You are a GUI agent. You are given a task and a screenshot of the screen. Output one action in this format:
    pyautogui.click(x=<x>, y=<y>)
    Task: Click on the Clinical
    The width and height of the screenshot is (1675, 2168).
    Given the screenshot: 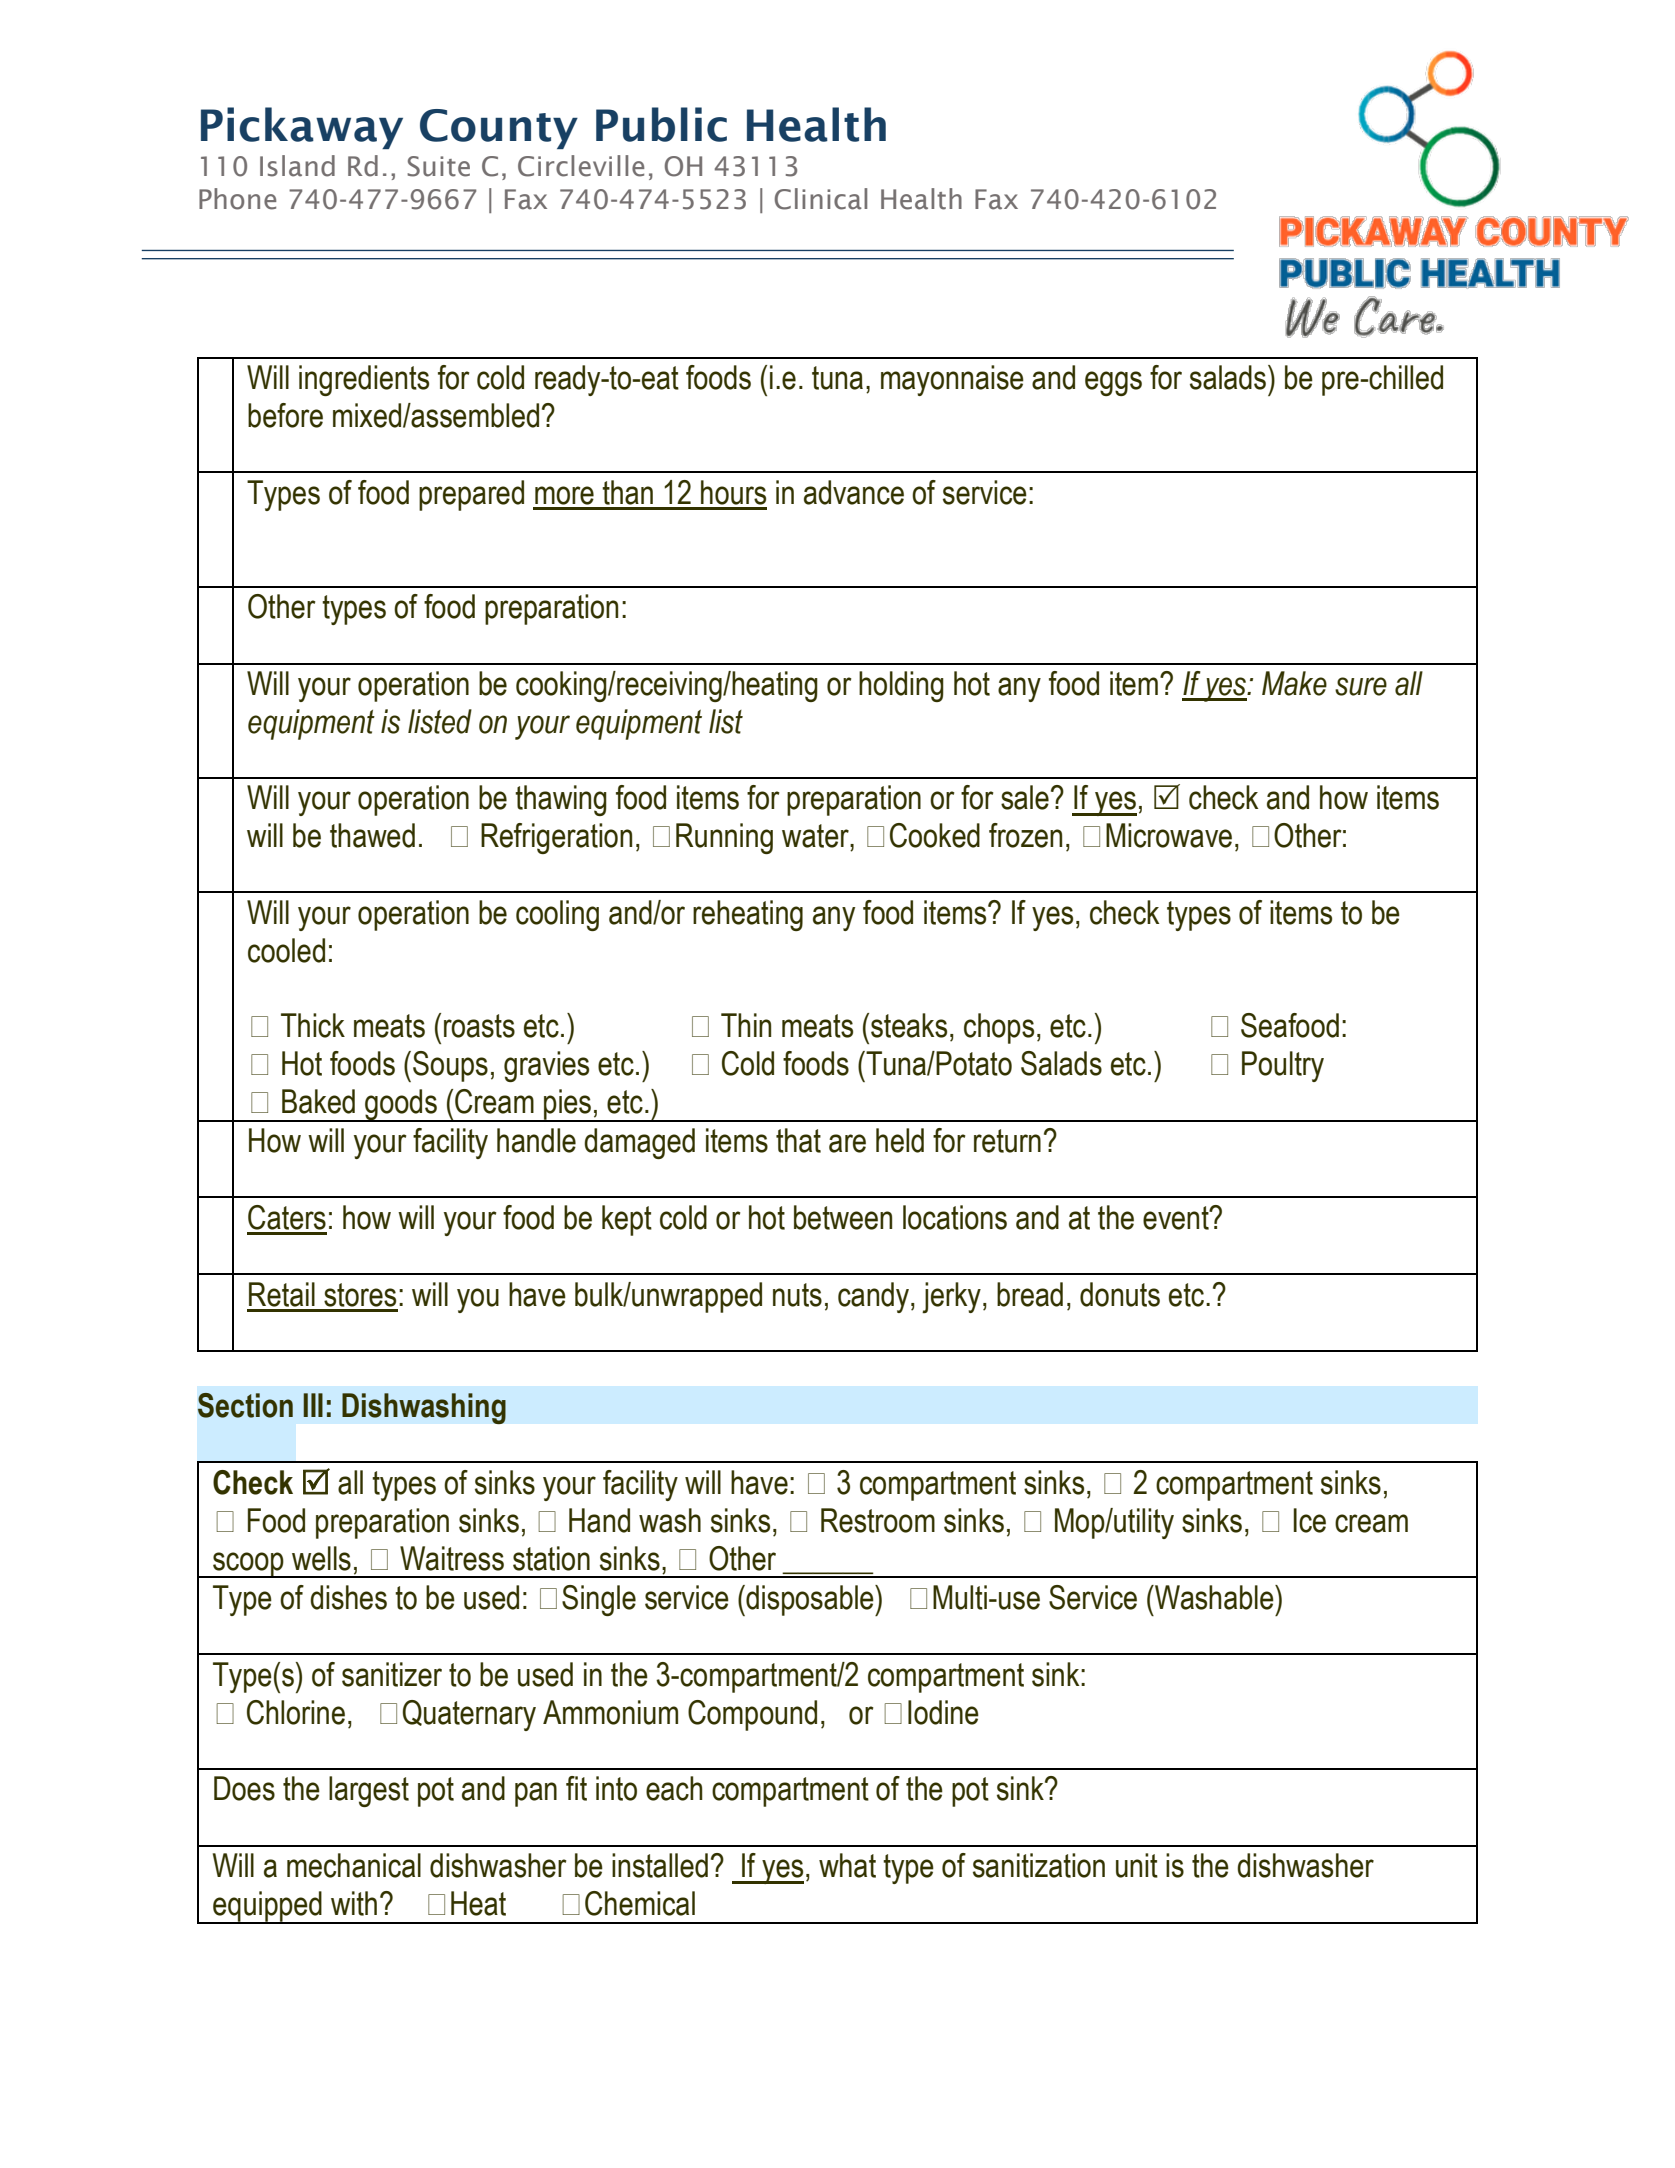 What is the action you would take?
    pyautogui.click(x=821, y=199)
